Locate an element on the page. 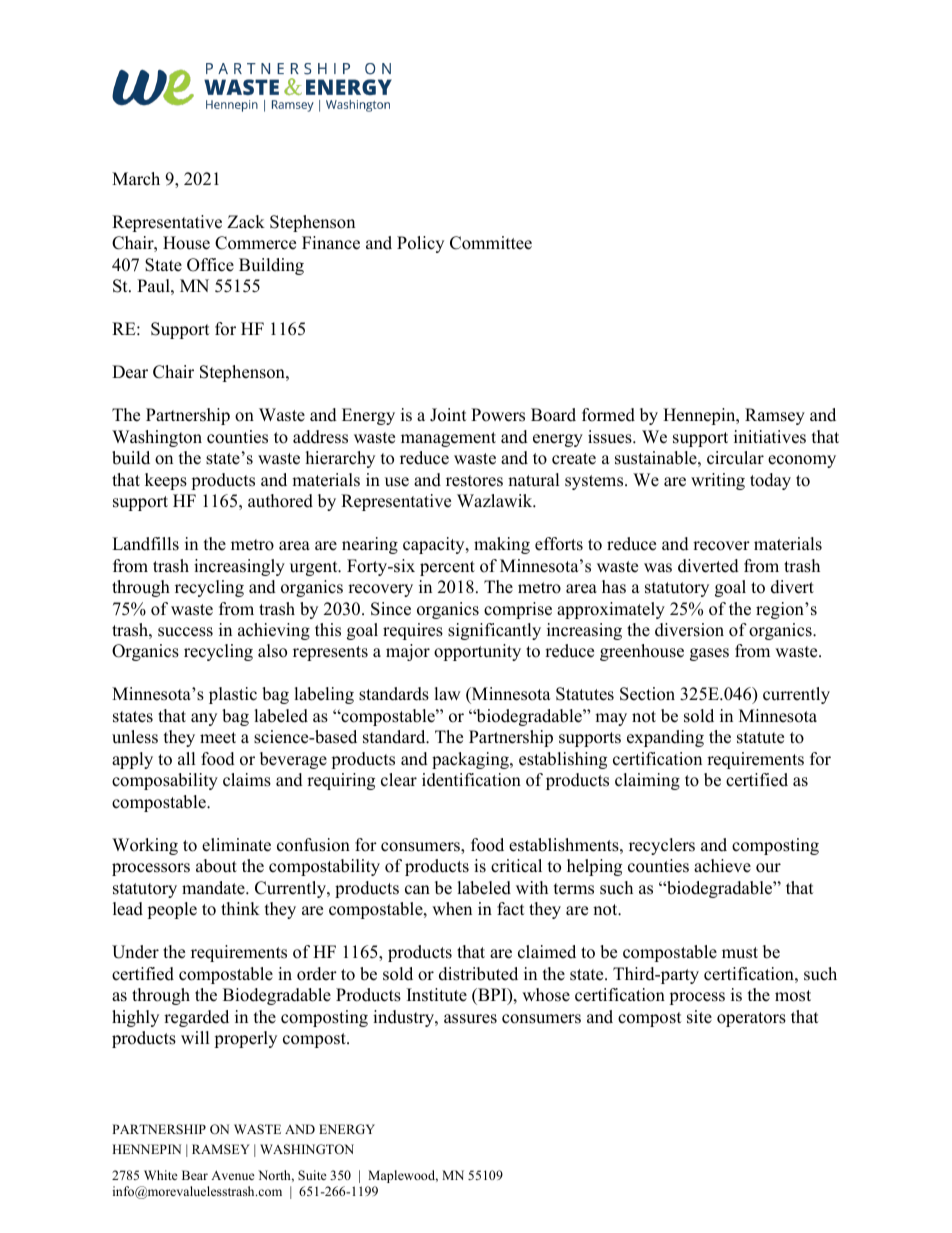 Image resolution: width=952 pixels, height=1233 pixels. gases is located at coordinates (709, 654).
